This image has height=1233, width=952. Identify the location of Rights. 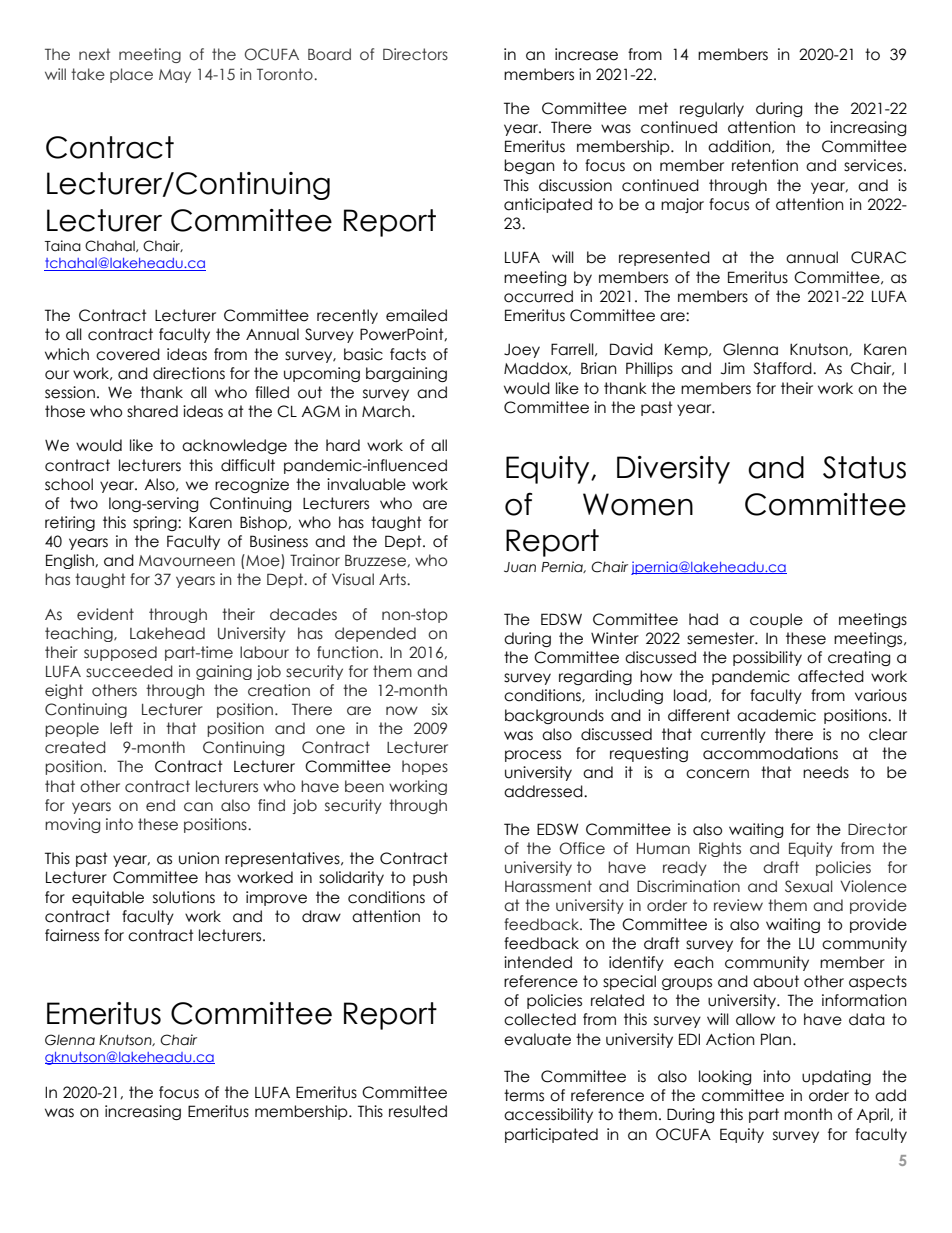
(720, 849).
